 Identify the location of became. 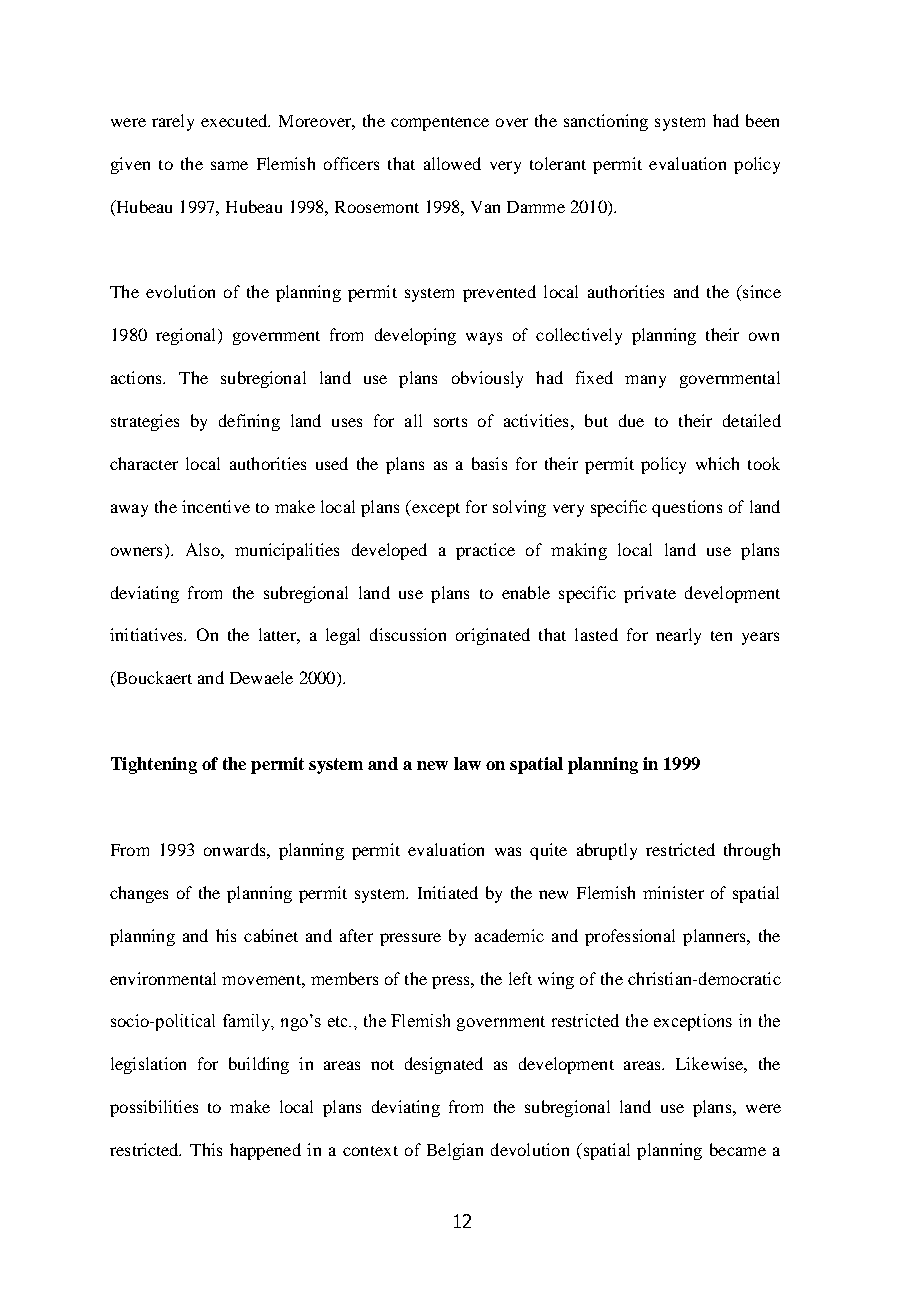
(738, 1149).
